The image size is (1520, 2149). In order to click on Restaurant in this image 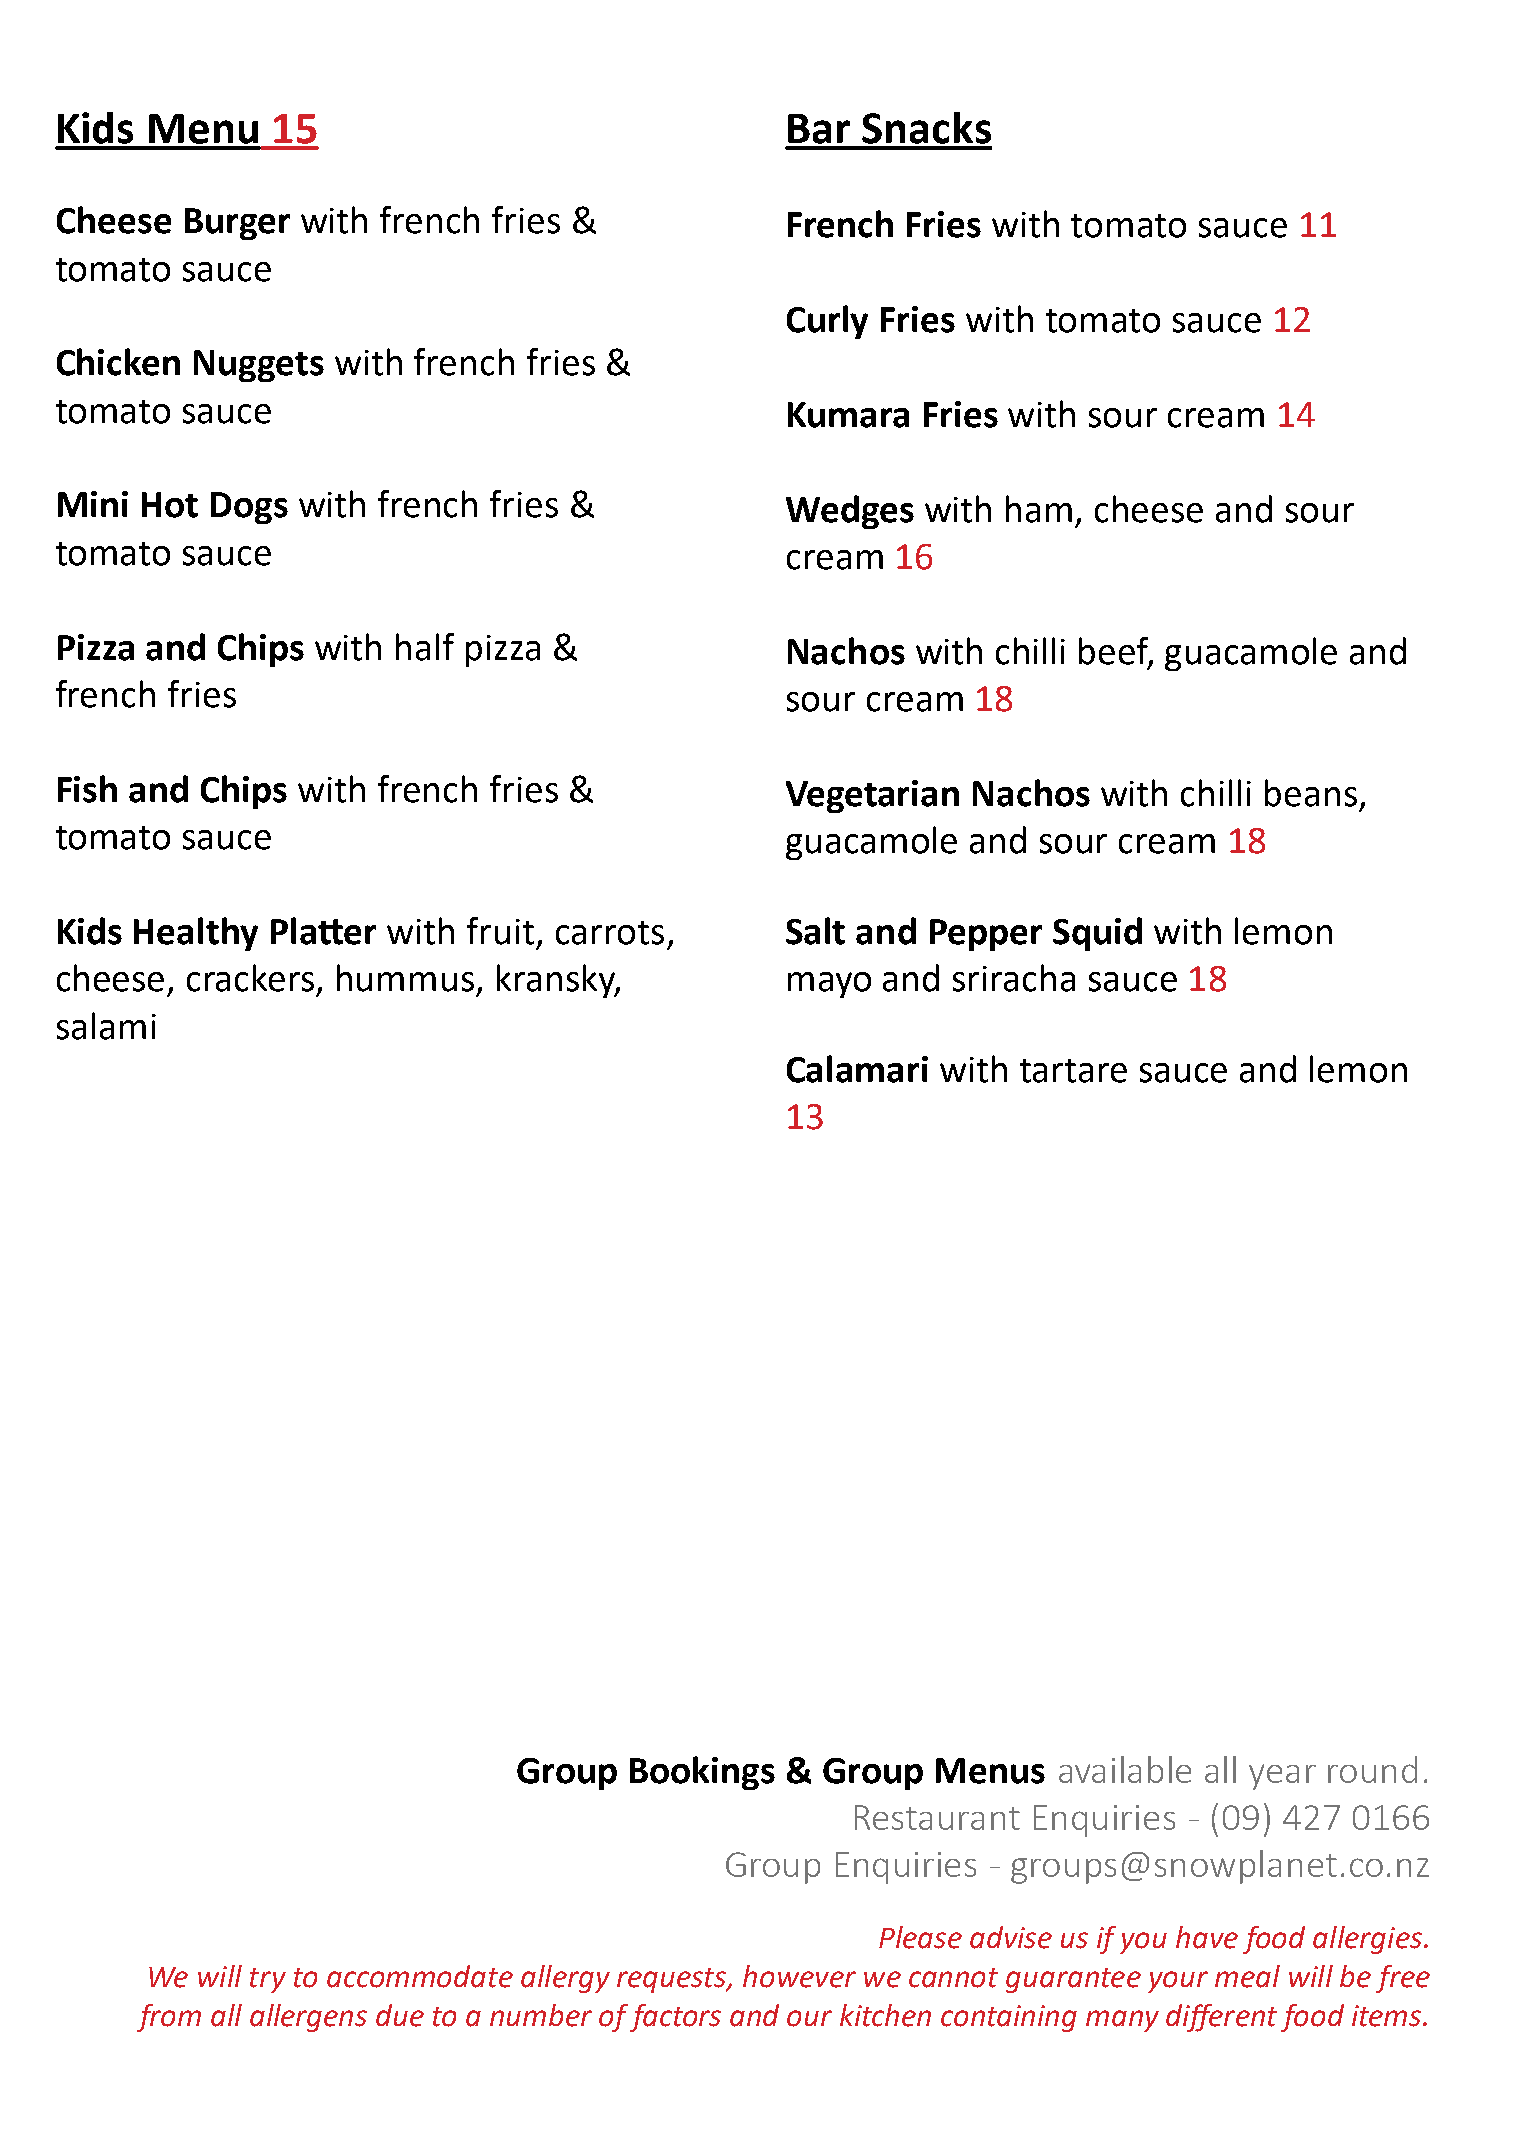, I will do `click(937, 1817)`.
